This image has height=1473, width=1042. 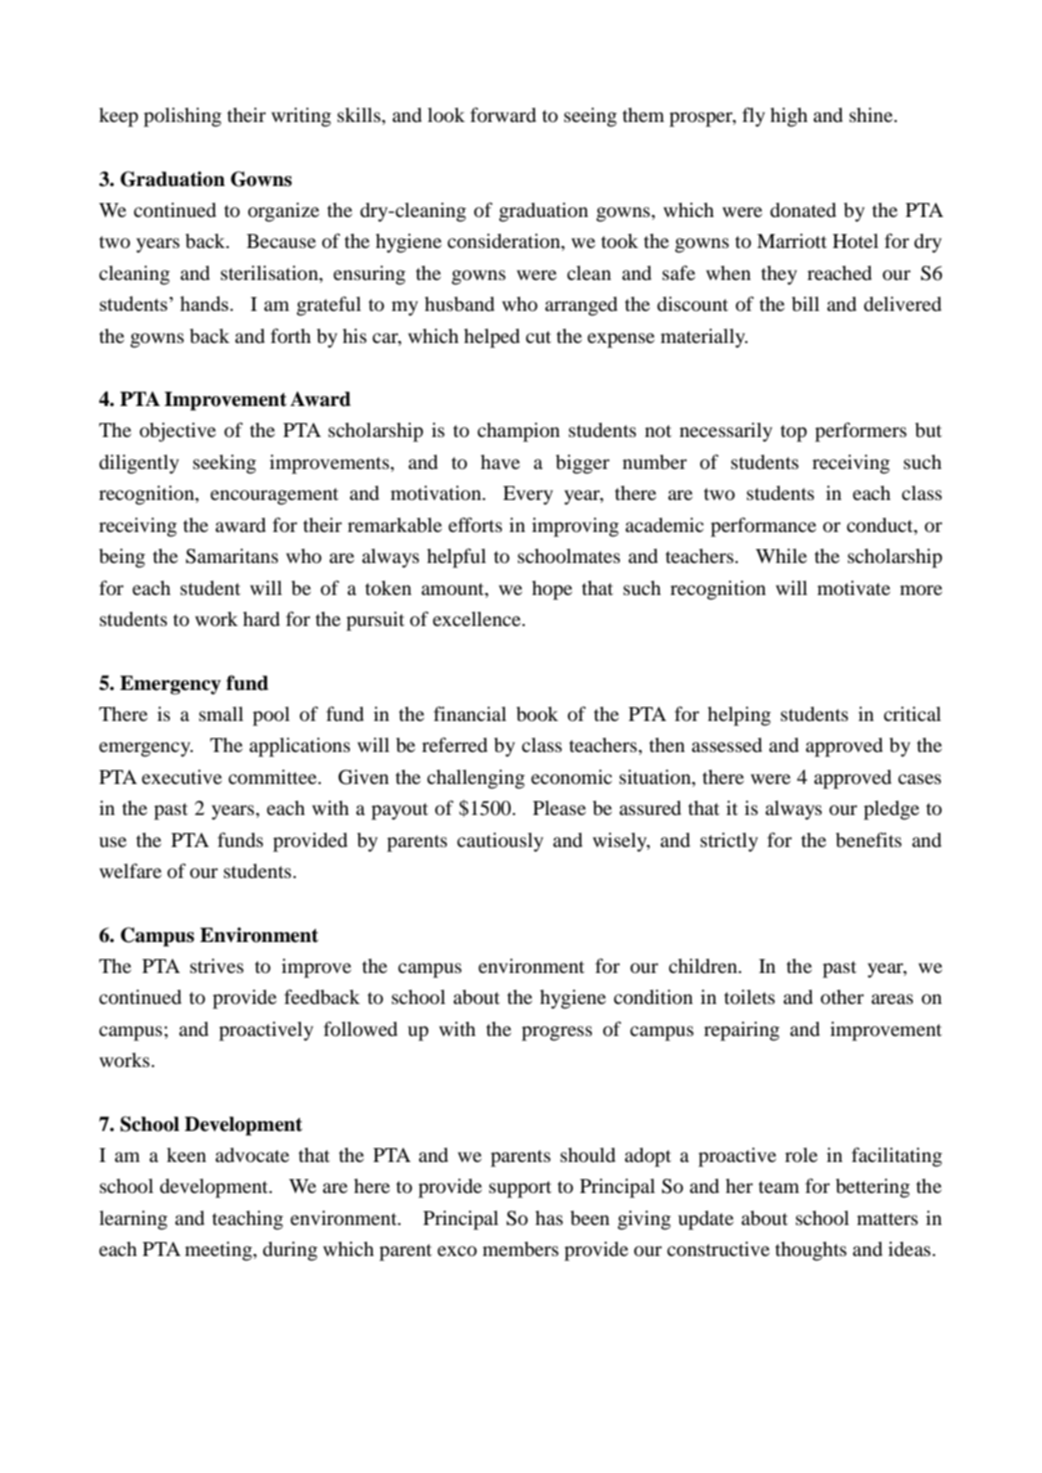 What do you see at coordinates (291, 336) in the image?
I see `forth` at bounding box center [291, 336].
